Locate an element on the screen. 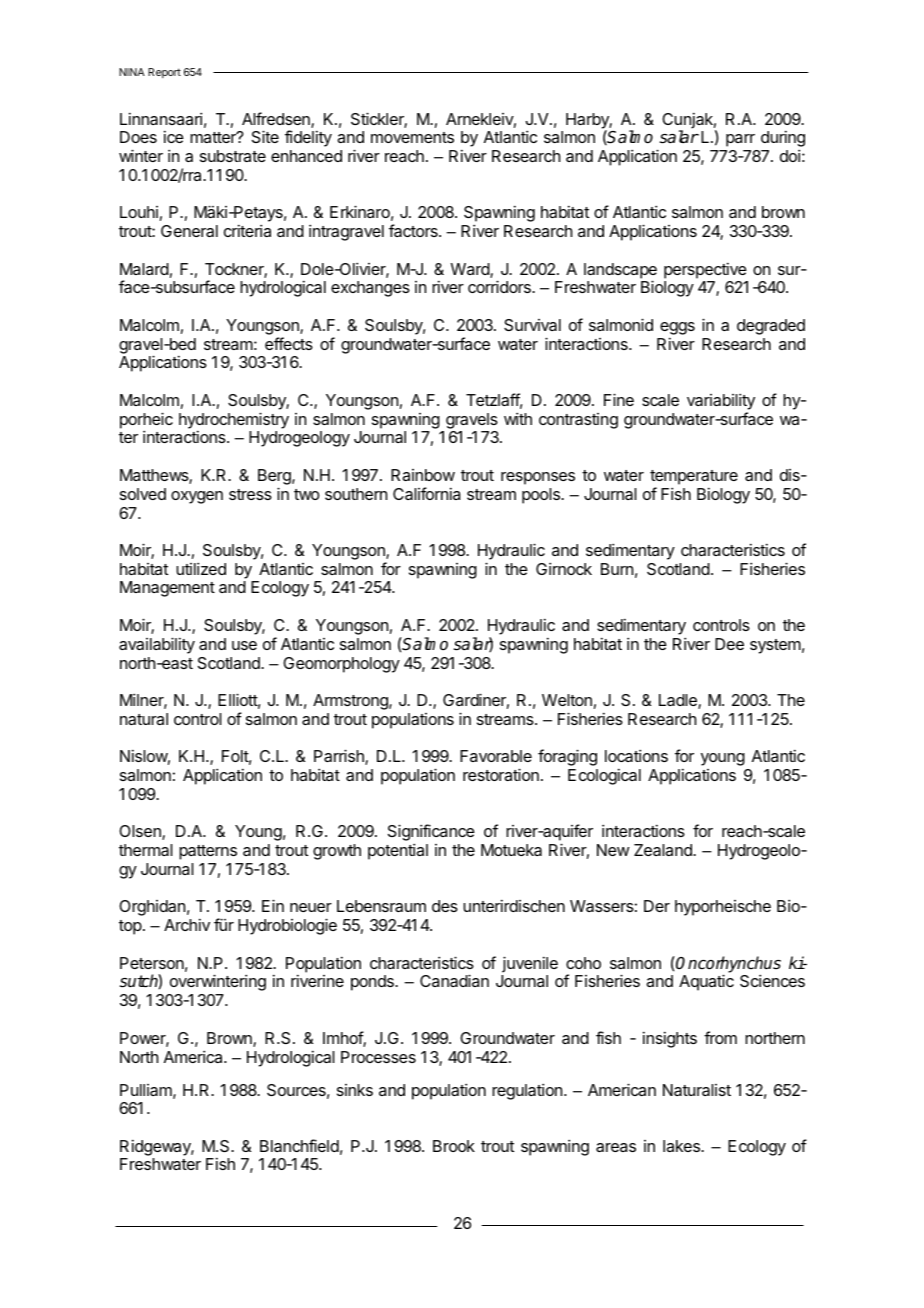 The height and width of the screenshot is (1308, 924). Management is located at coordinates (167, 589).
